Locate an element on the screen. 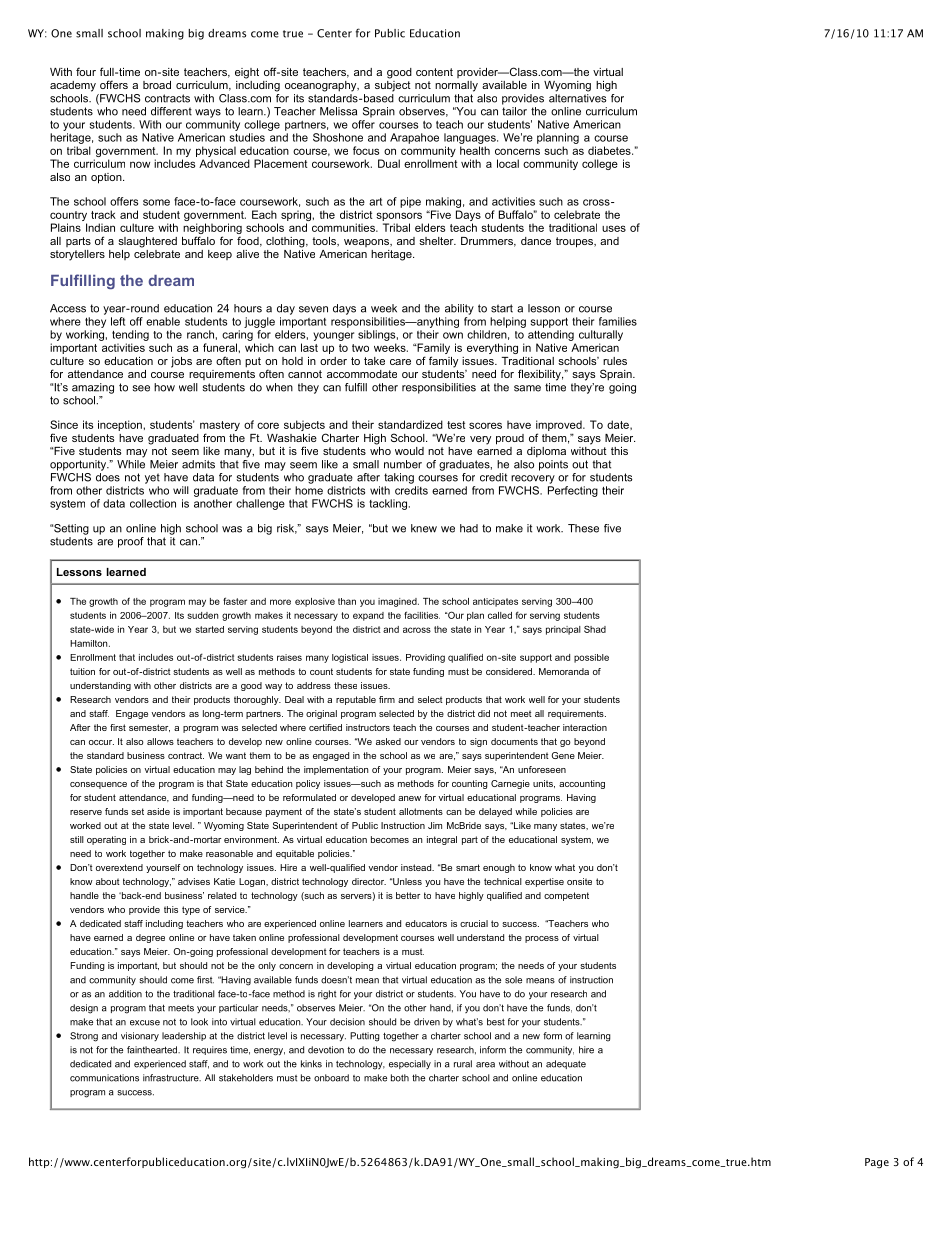  called is located at coordinates (500, 615).
